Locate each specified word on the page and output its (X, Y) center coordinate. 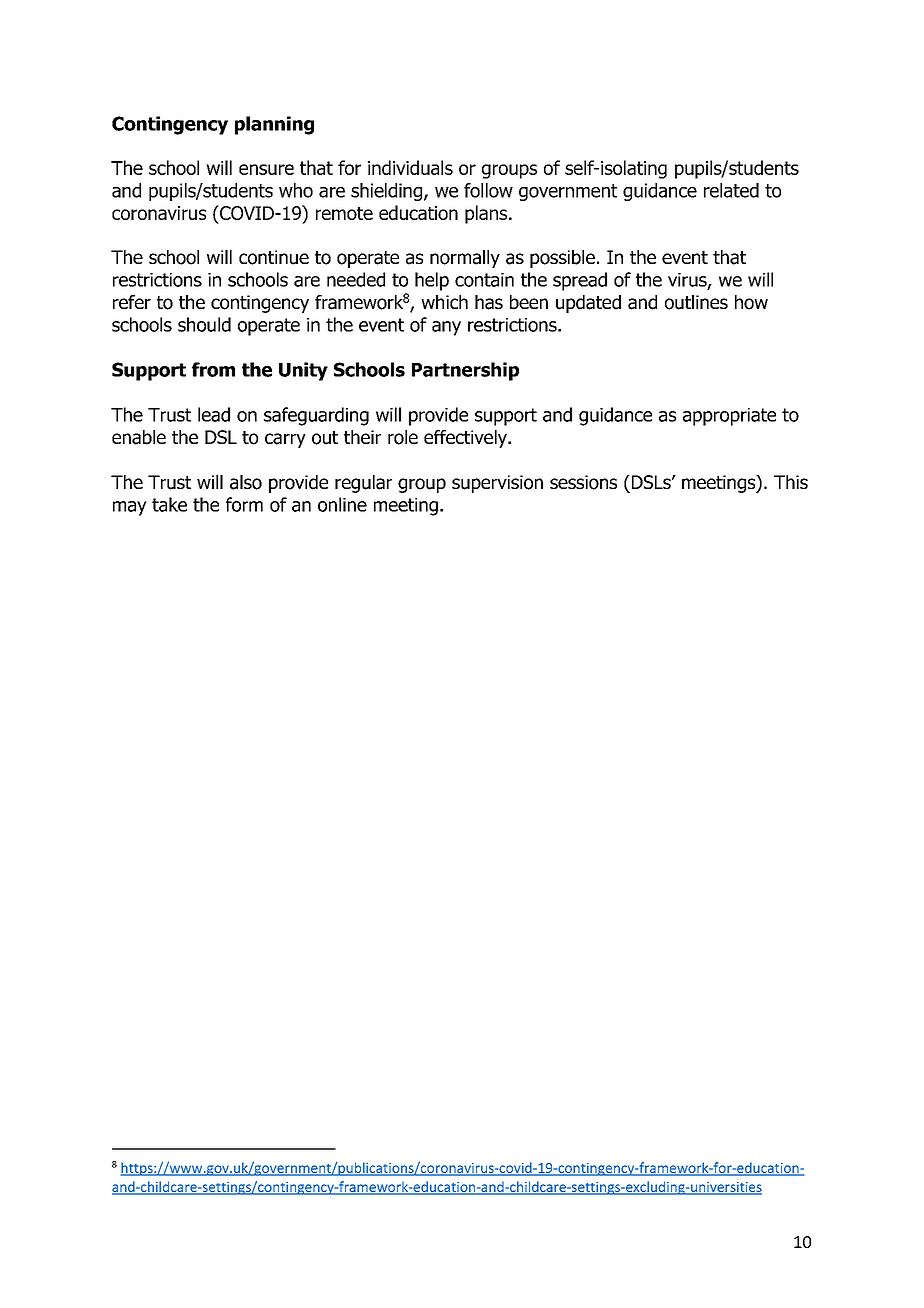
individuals (410, 167)
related (731, 190)
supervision (497, 484)
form (244, 504)
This (791, 482)
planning (274, 125)
